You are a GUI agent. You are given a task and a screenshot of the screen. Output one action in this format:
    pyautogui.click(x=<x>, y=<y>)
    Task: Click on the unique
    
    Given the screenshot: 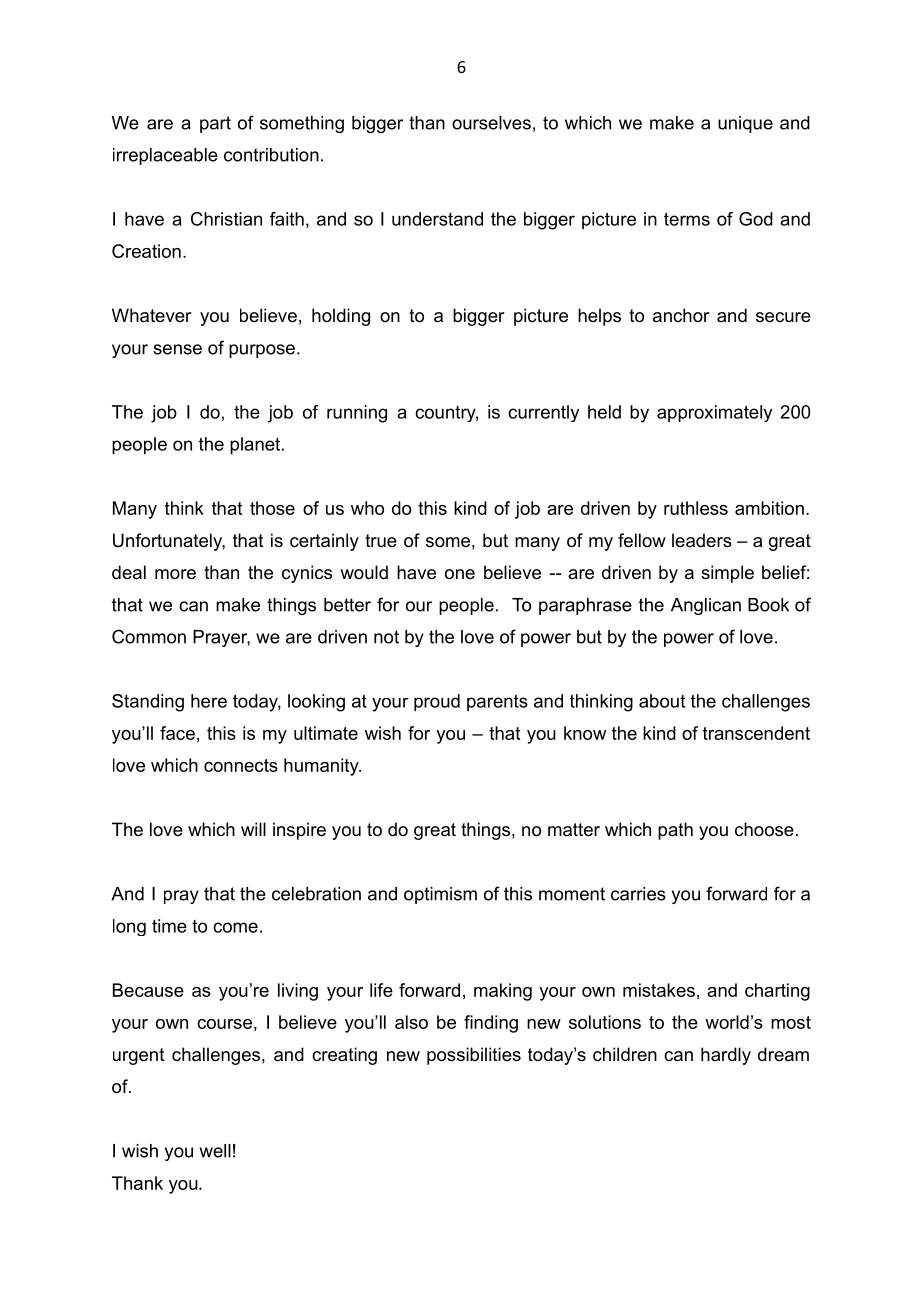 What is the action you would take?
    pyautogui.click(x=745, y=124)
